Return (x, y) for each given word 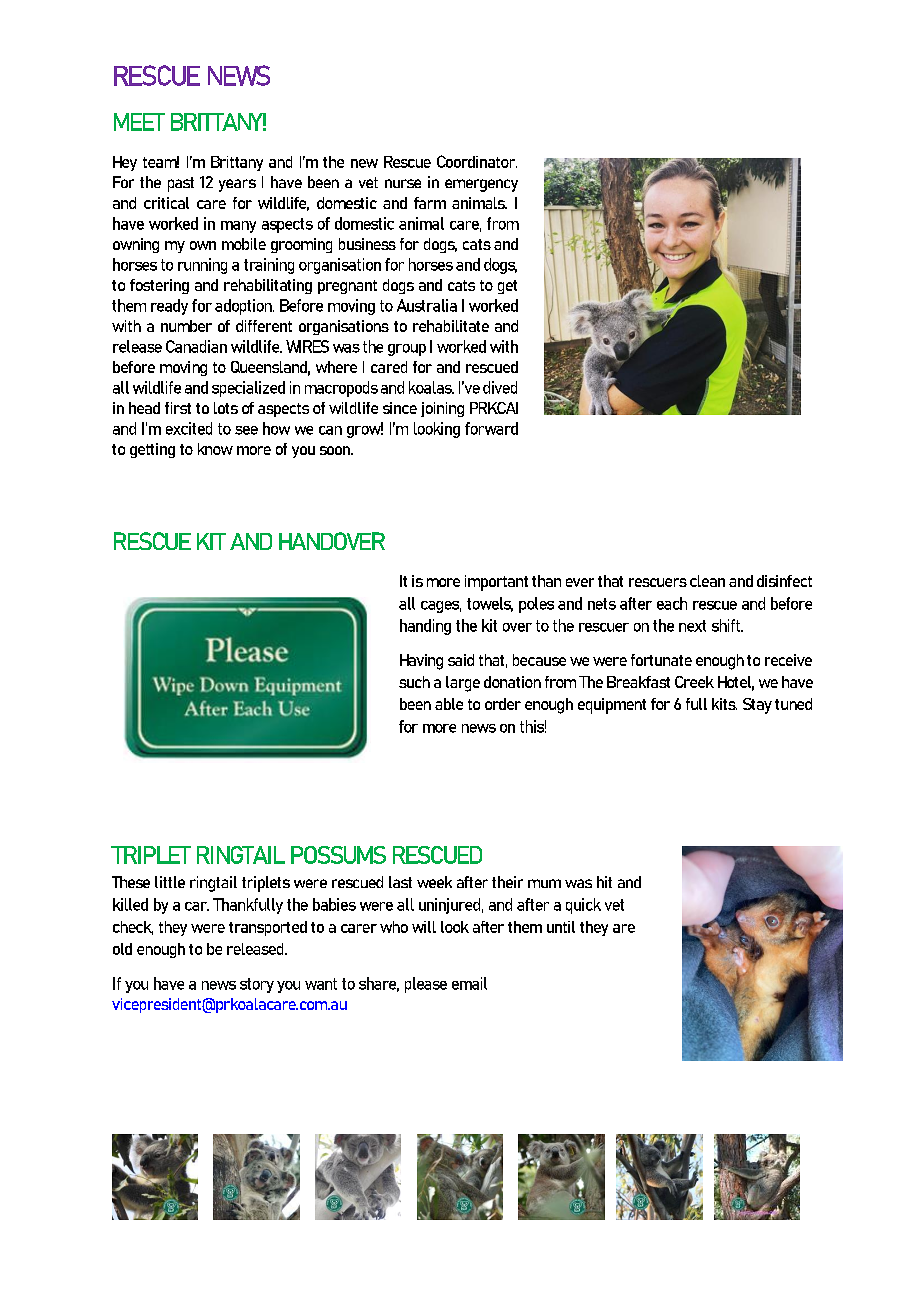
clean (707, 581)
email (469, 983)
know (215, 449)
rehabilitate (451, 326)
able (449, 704)
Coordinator (477, 161)
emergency (481, 185)
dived (500, 387)
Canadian (196, 346)
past (181, 184)
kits (724, 704)
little (170, 882)
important (496, 583)
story (257, 985)
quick (583, 906)
